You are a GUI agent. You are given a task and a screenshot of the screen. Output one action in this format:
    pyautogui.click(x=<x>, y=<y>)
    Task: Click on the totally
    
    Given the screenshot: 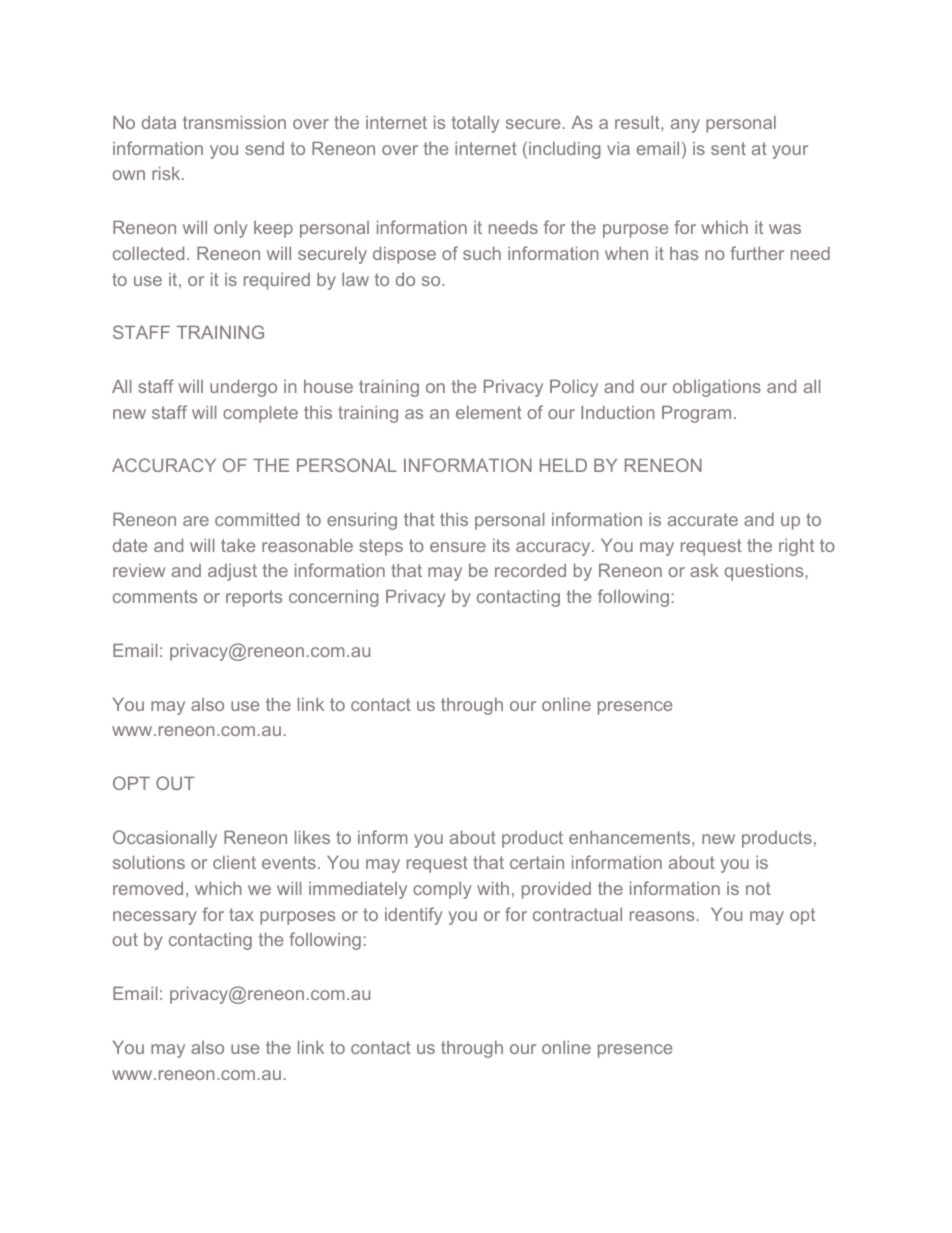 What is the action you would take?
    pyautogui.click(x=476, y=124)
